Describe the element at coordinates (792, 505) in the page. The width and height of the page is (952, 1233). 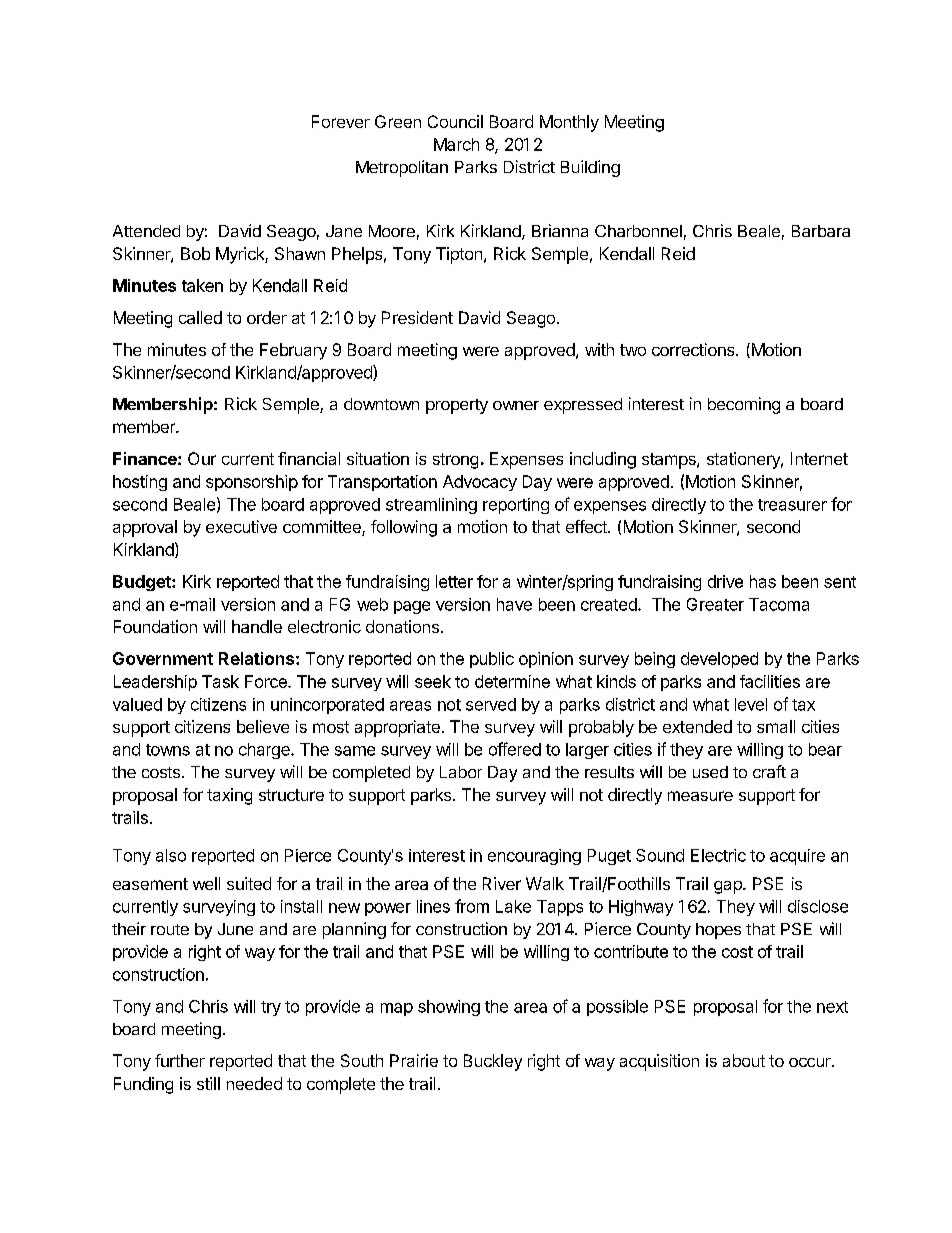
I see `treasurer` at that location.
